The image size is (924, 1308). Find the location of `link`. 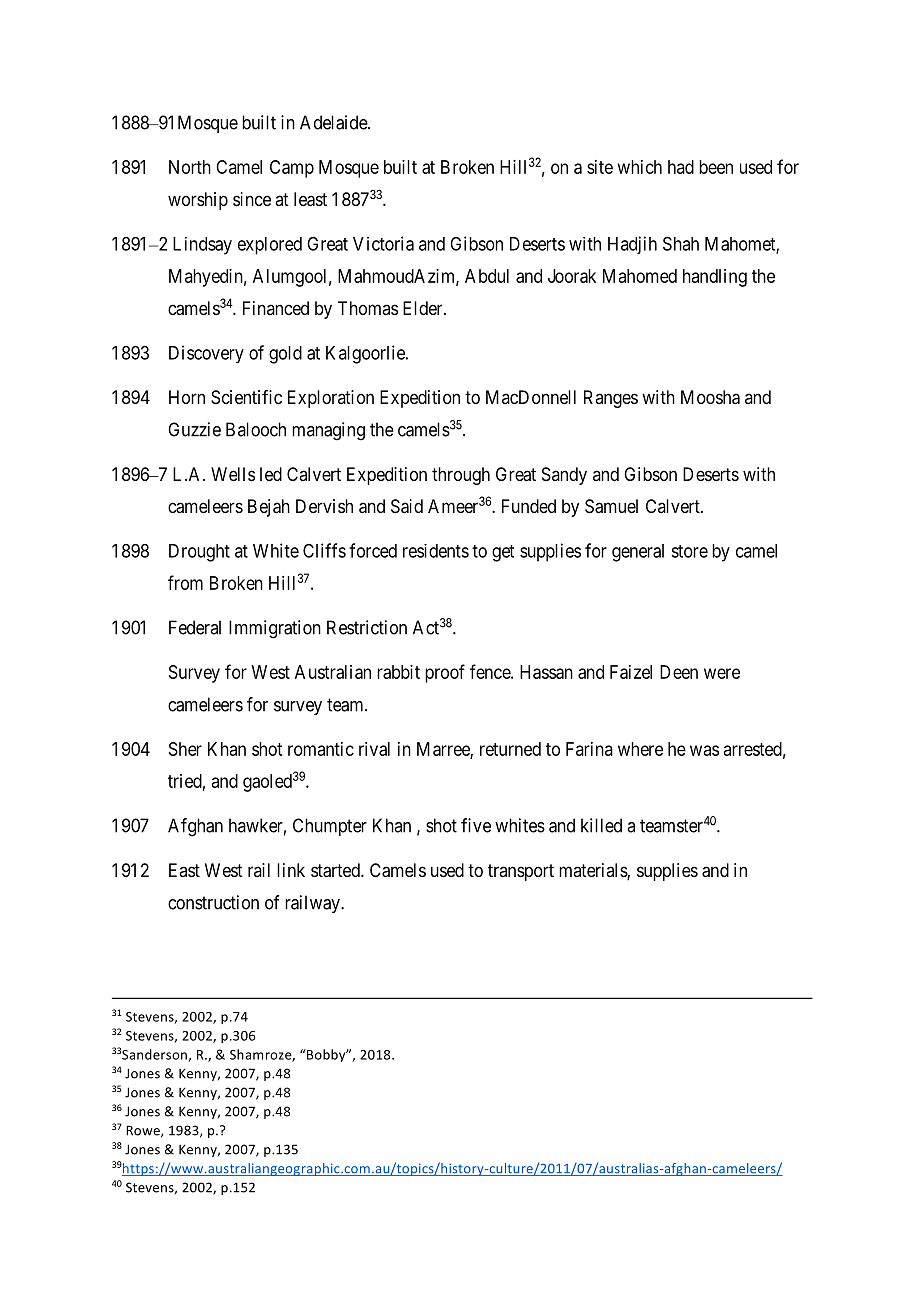

link is located at coordinates (291, 870).
